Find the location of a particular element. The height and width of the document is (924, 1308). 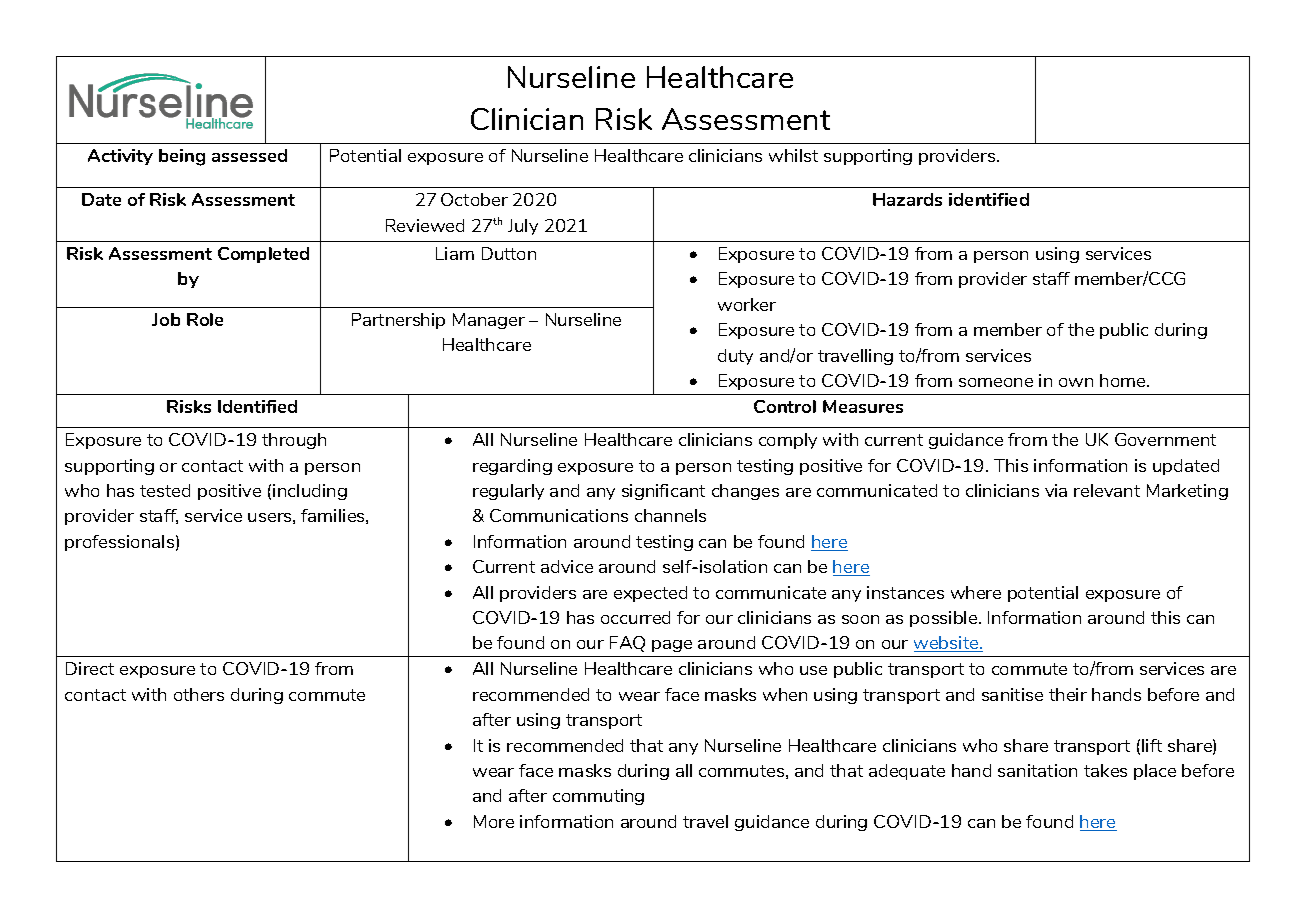

whilst is located at coordinates (793, 155).
